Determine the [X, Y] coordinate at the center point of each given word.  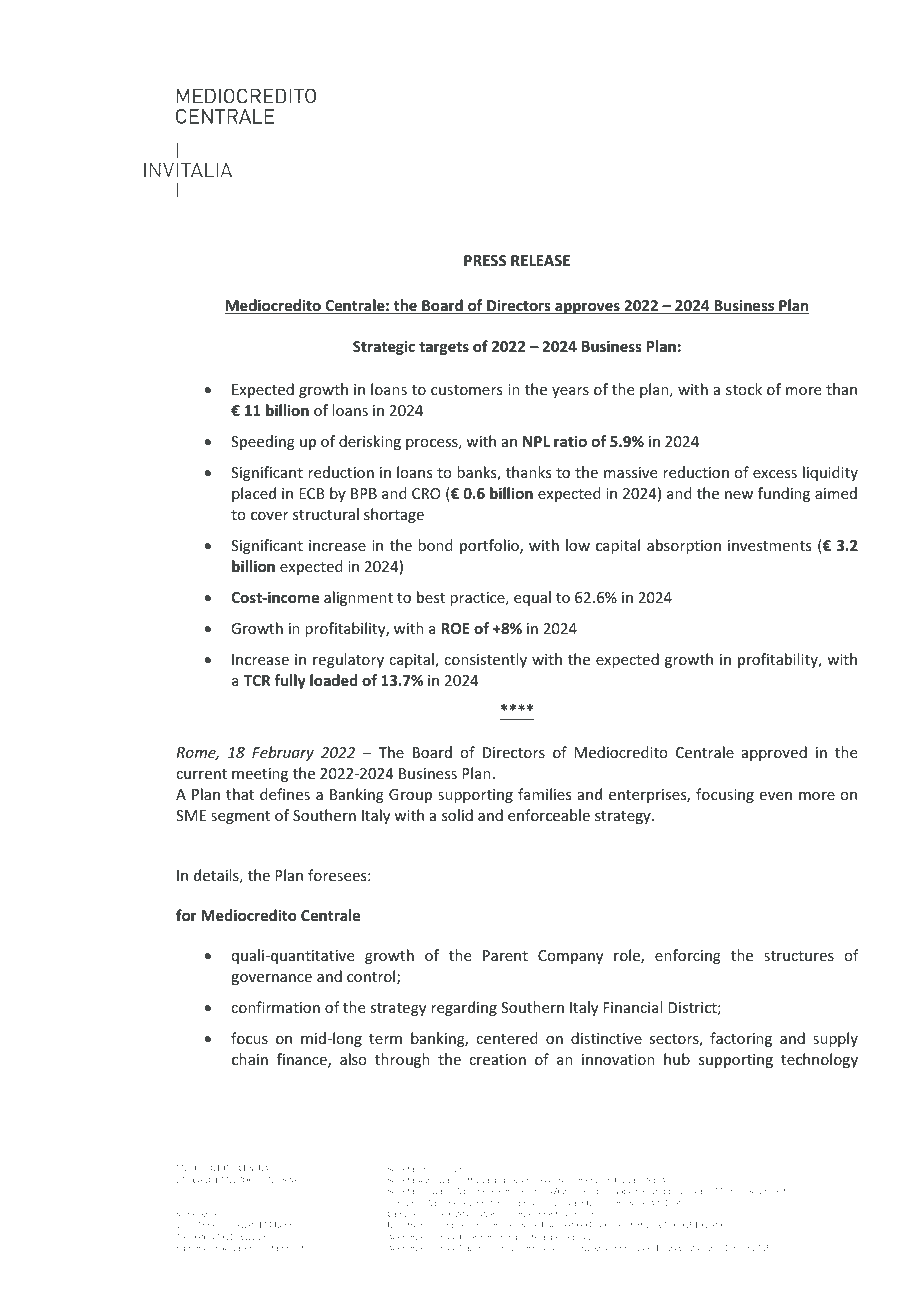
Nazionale [478, 1248]
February [283, 753]
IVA [662, 1225]
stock [744, 389]
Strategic [384, 347]
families [544, 794]
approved [774, 753]
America [212, 1225]
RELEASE [540, 260]
